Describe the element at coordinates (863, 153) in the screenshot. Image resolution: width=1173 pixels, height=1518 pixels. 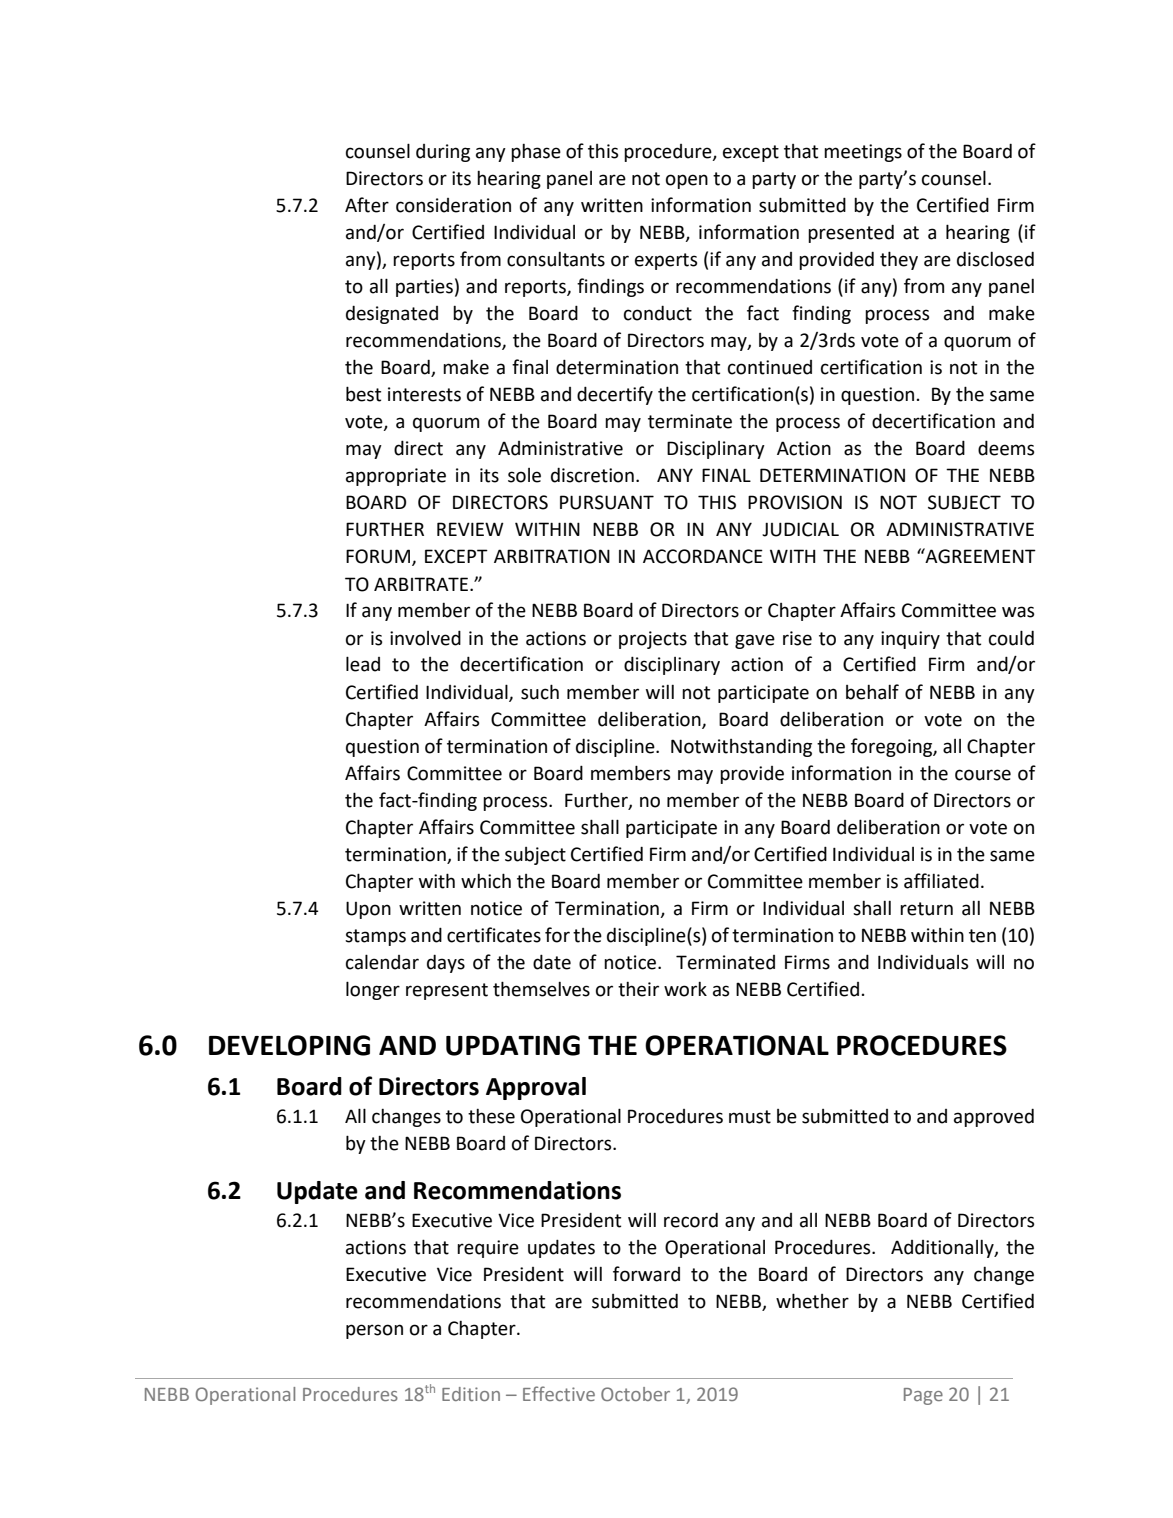
I see `meetings` at that location.
